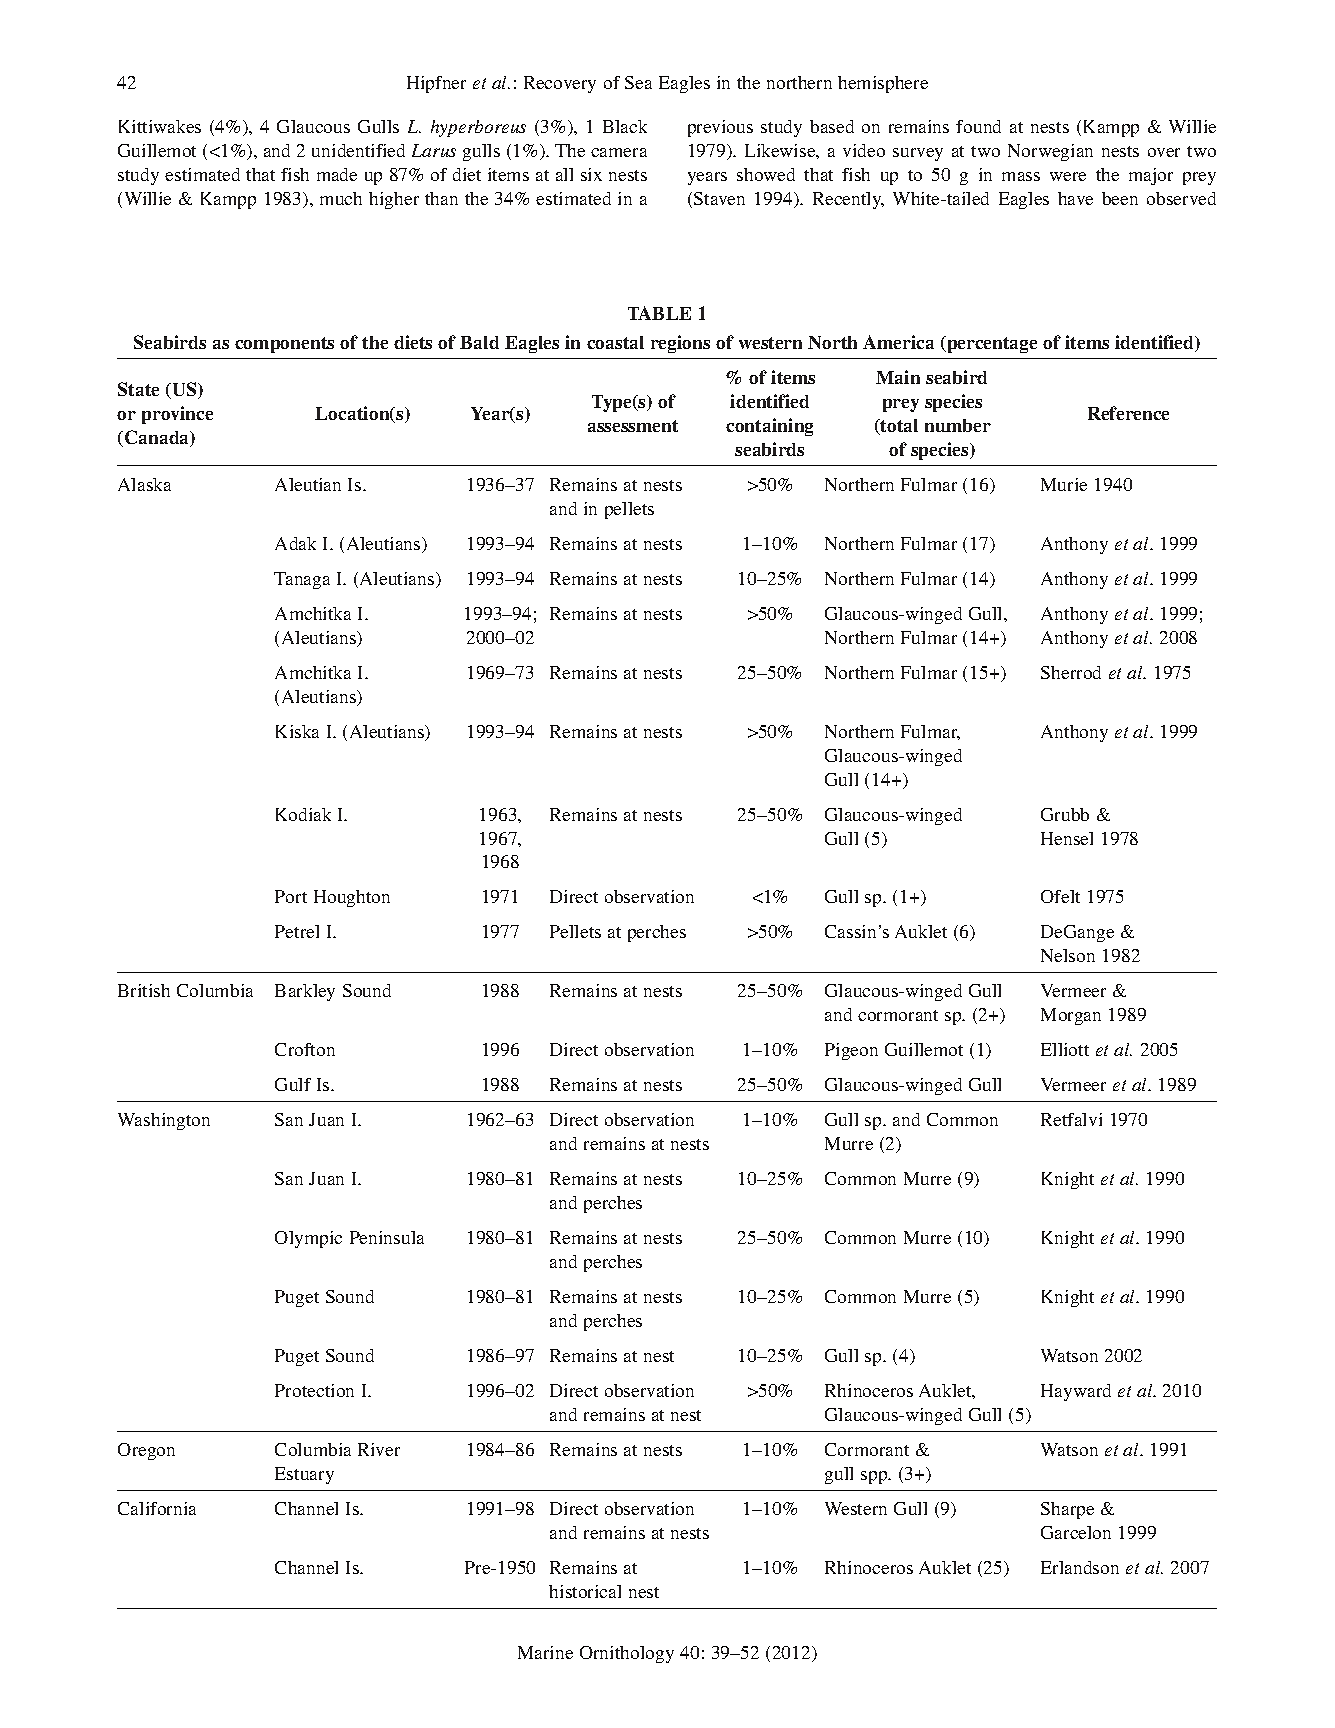 The image size is (1335, 1728). I want to click on assessment, so click(633, 426).
